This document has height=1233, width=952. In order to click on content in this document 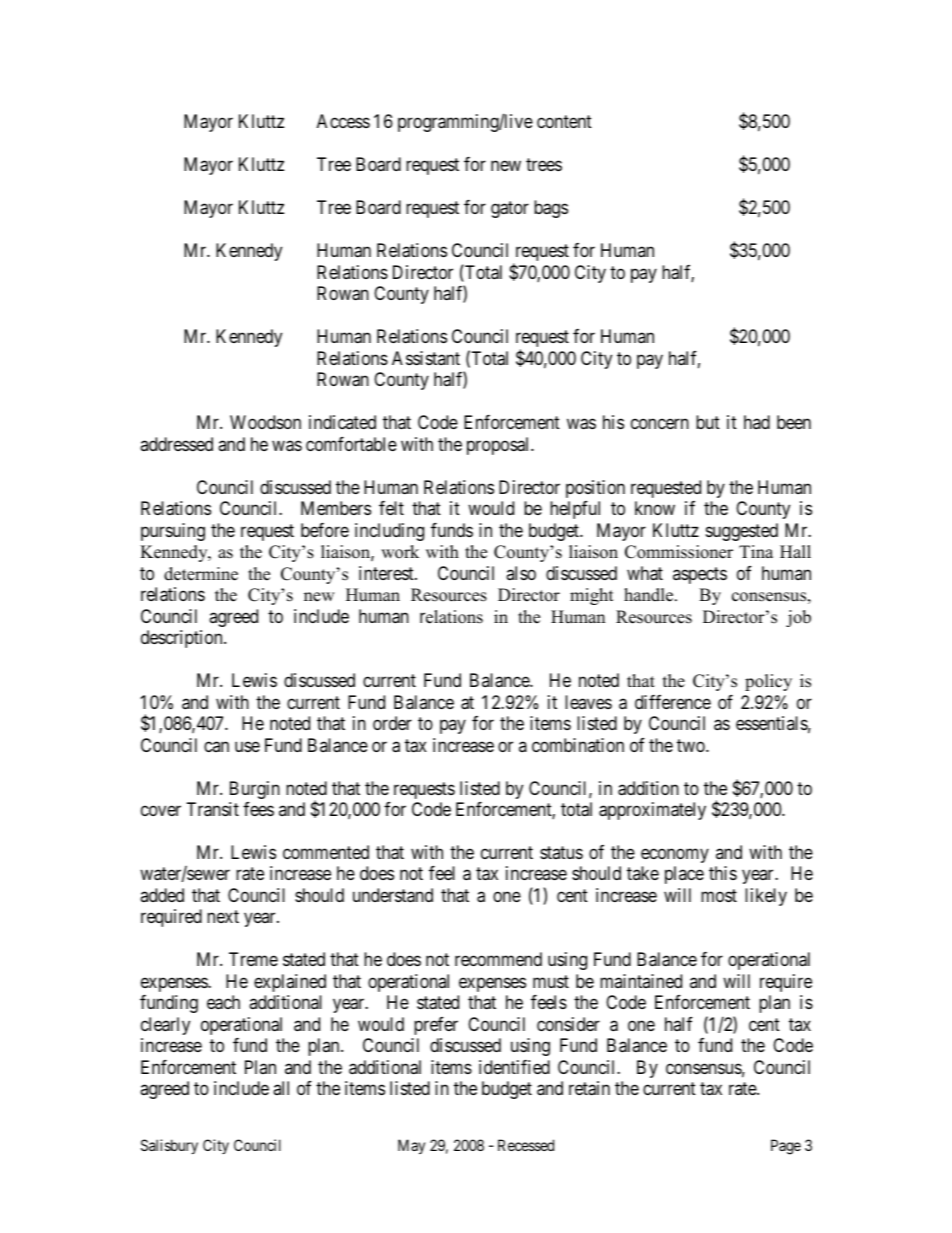, I will do `click(564, 122)`.
